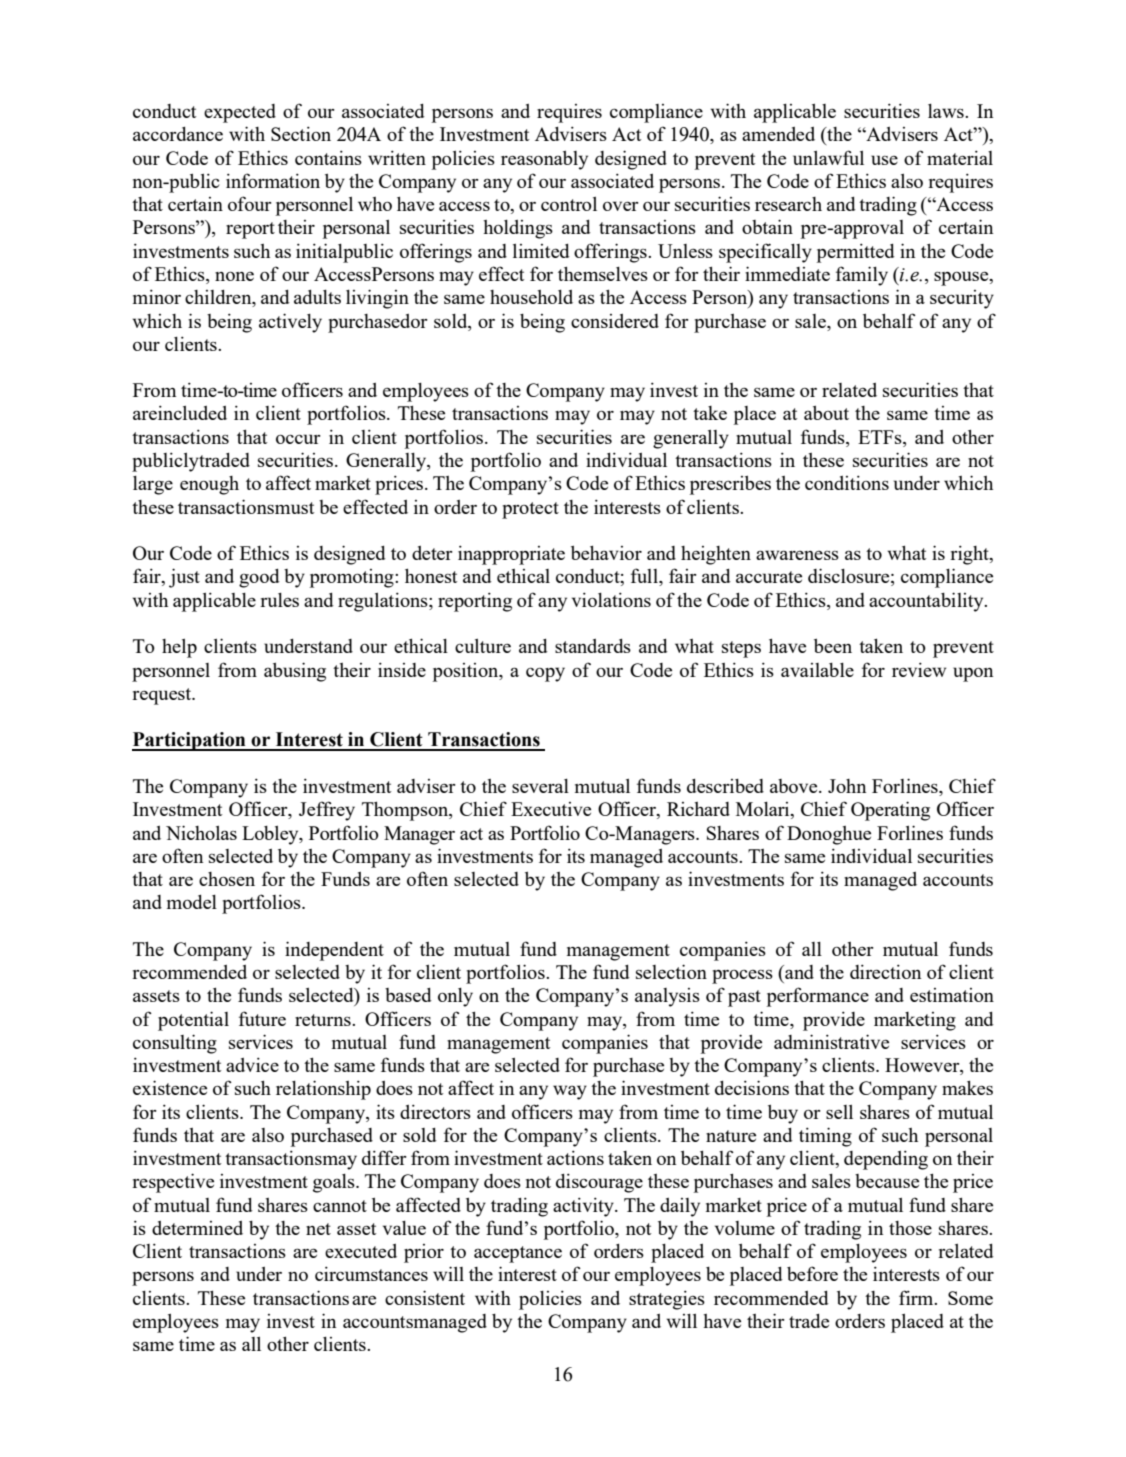 Image resolution: width=1126 pixels, height=1457 pixels. What do you see at coordinates (847, 482) in the screenshot?
I see `conditions` at bounding box center [847, 482].
